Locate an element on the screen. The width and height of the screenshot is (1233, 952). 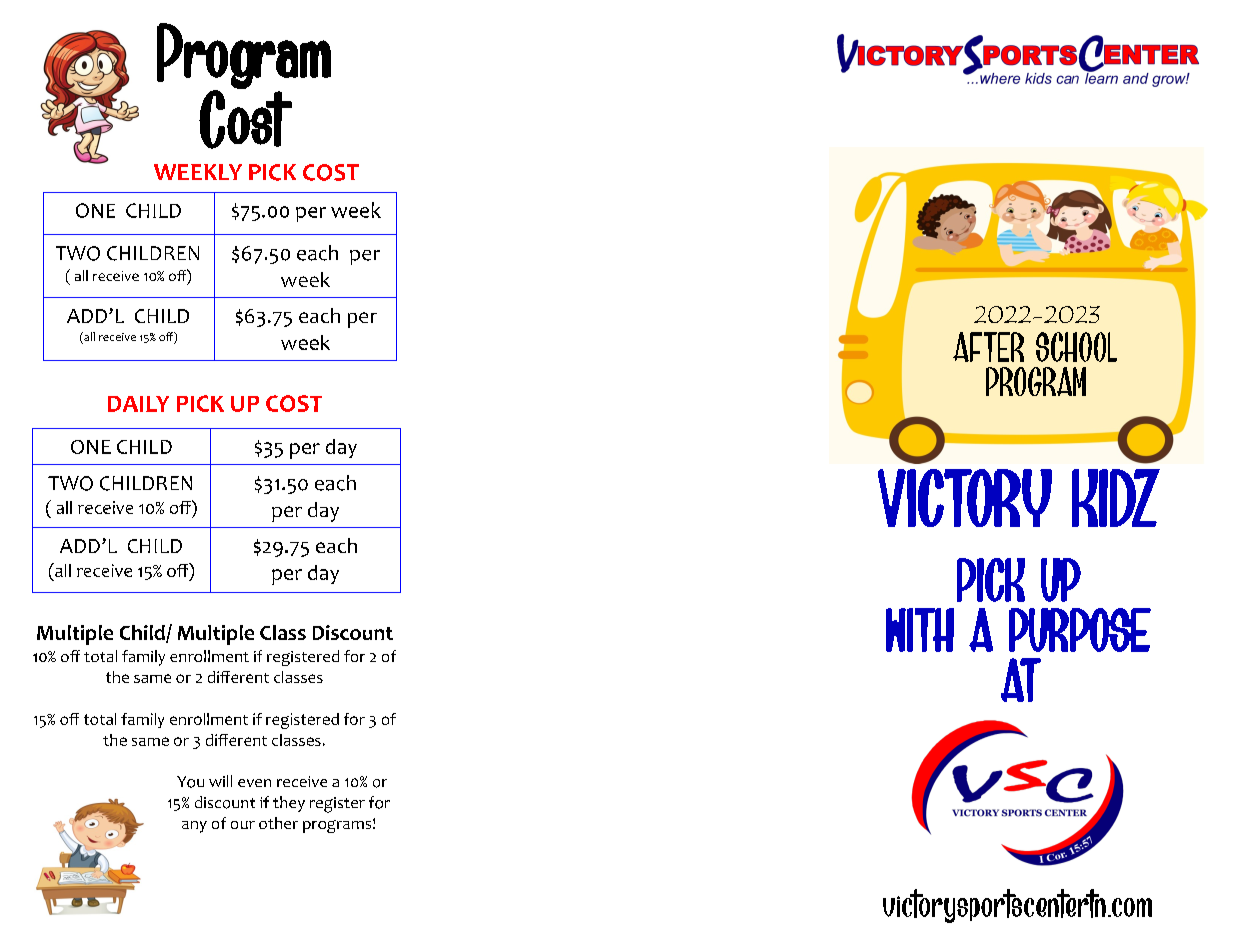
SCHOOL is located at coordinates (1076, 347).
